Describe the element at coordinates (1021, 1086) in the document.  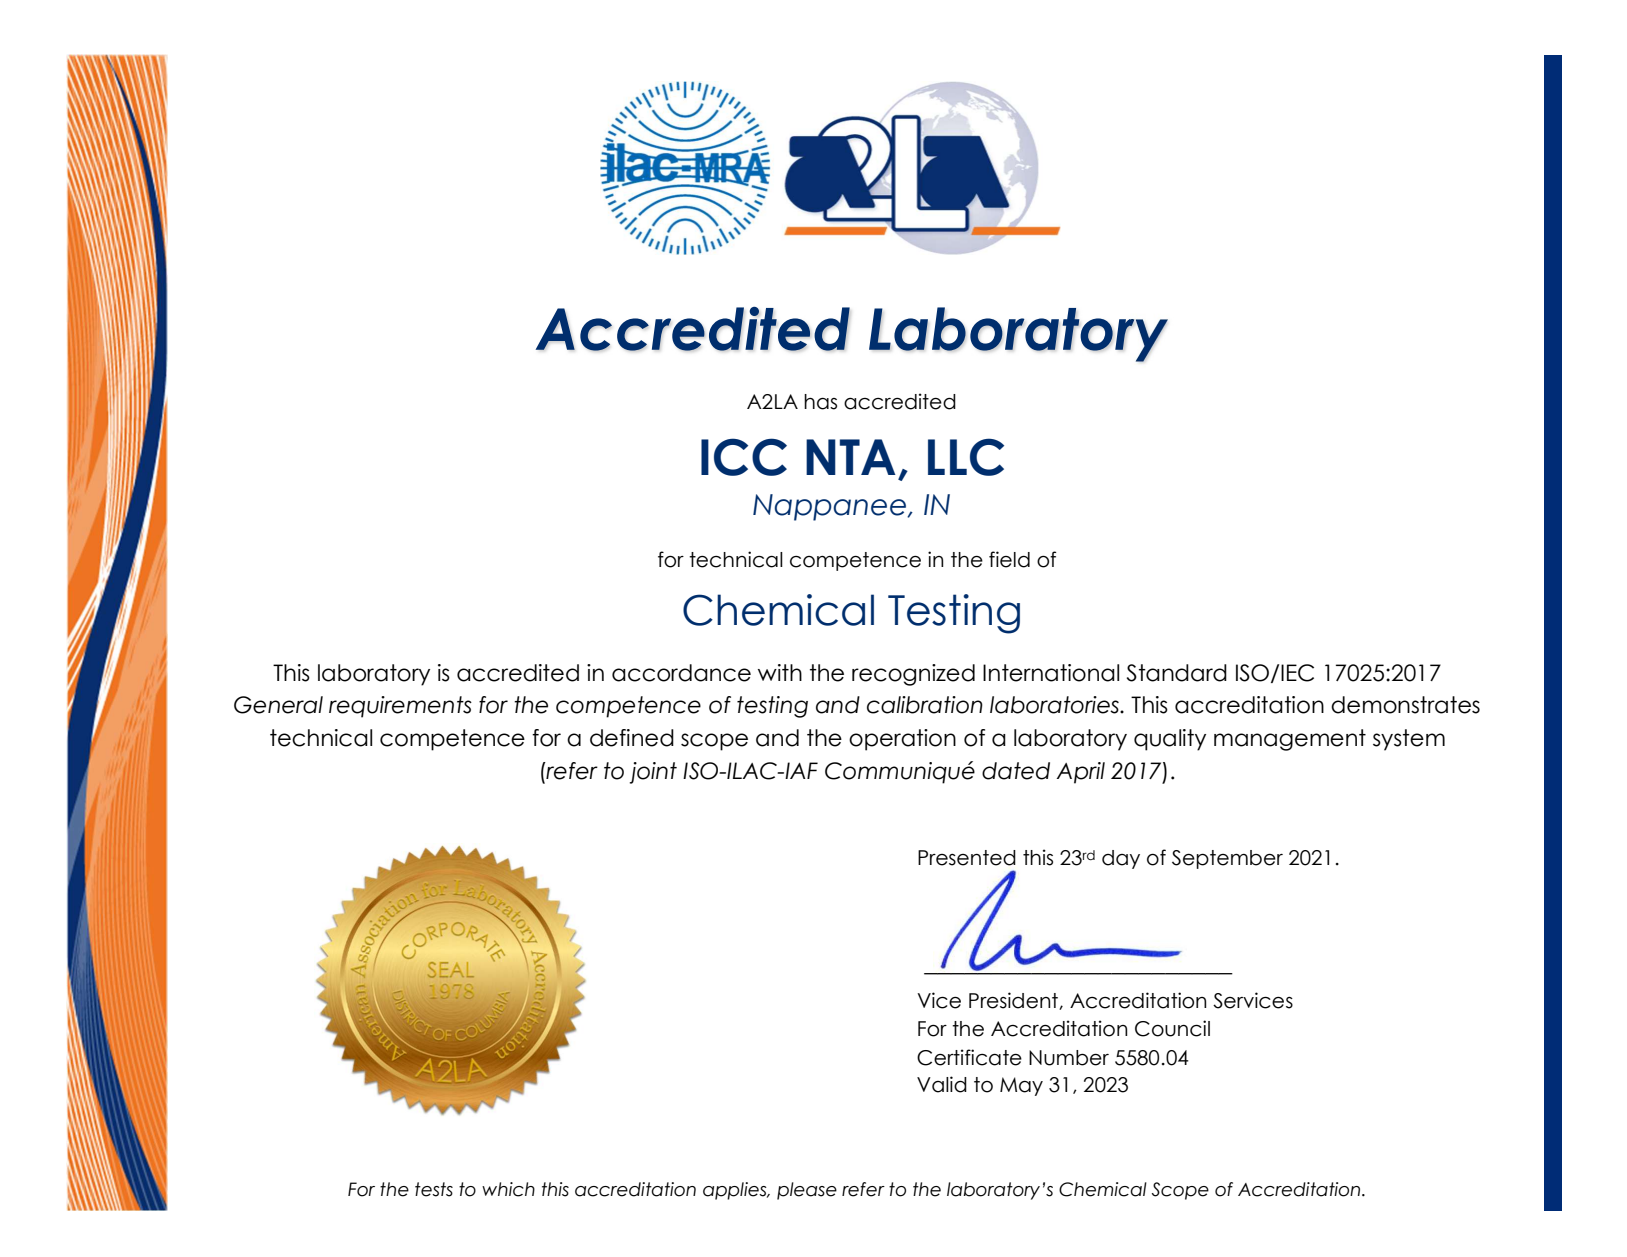
I see `May` at that location.
